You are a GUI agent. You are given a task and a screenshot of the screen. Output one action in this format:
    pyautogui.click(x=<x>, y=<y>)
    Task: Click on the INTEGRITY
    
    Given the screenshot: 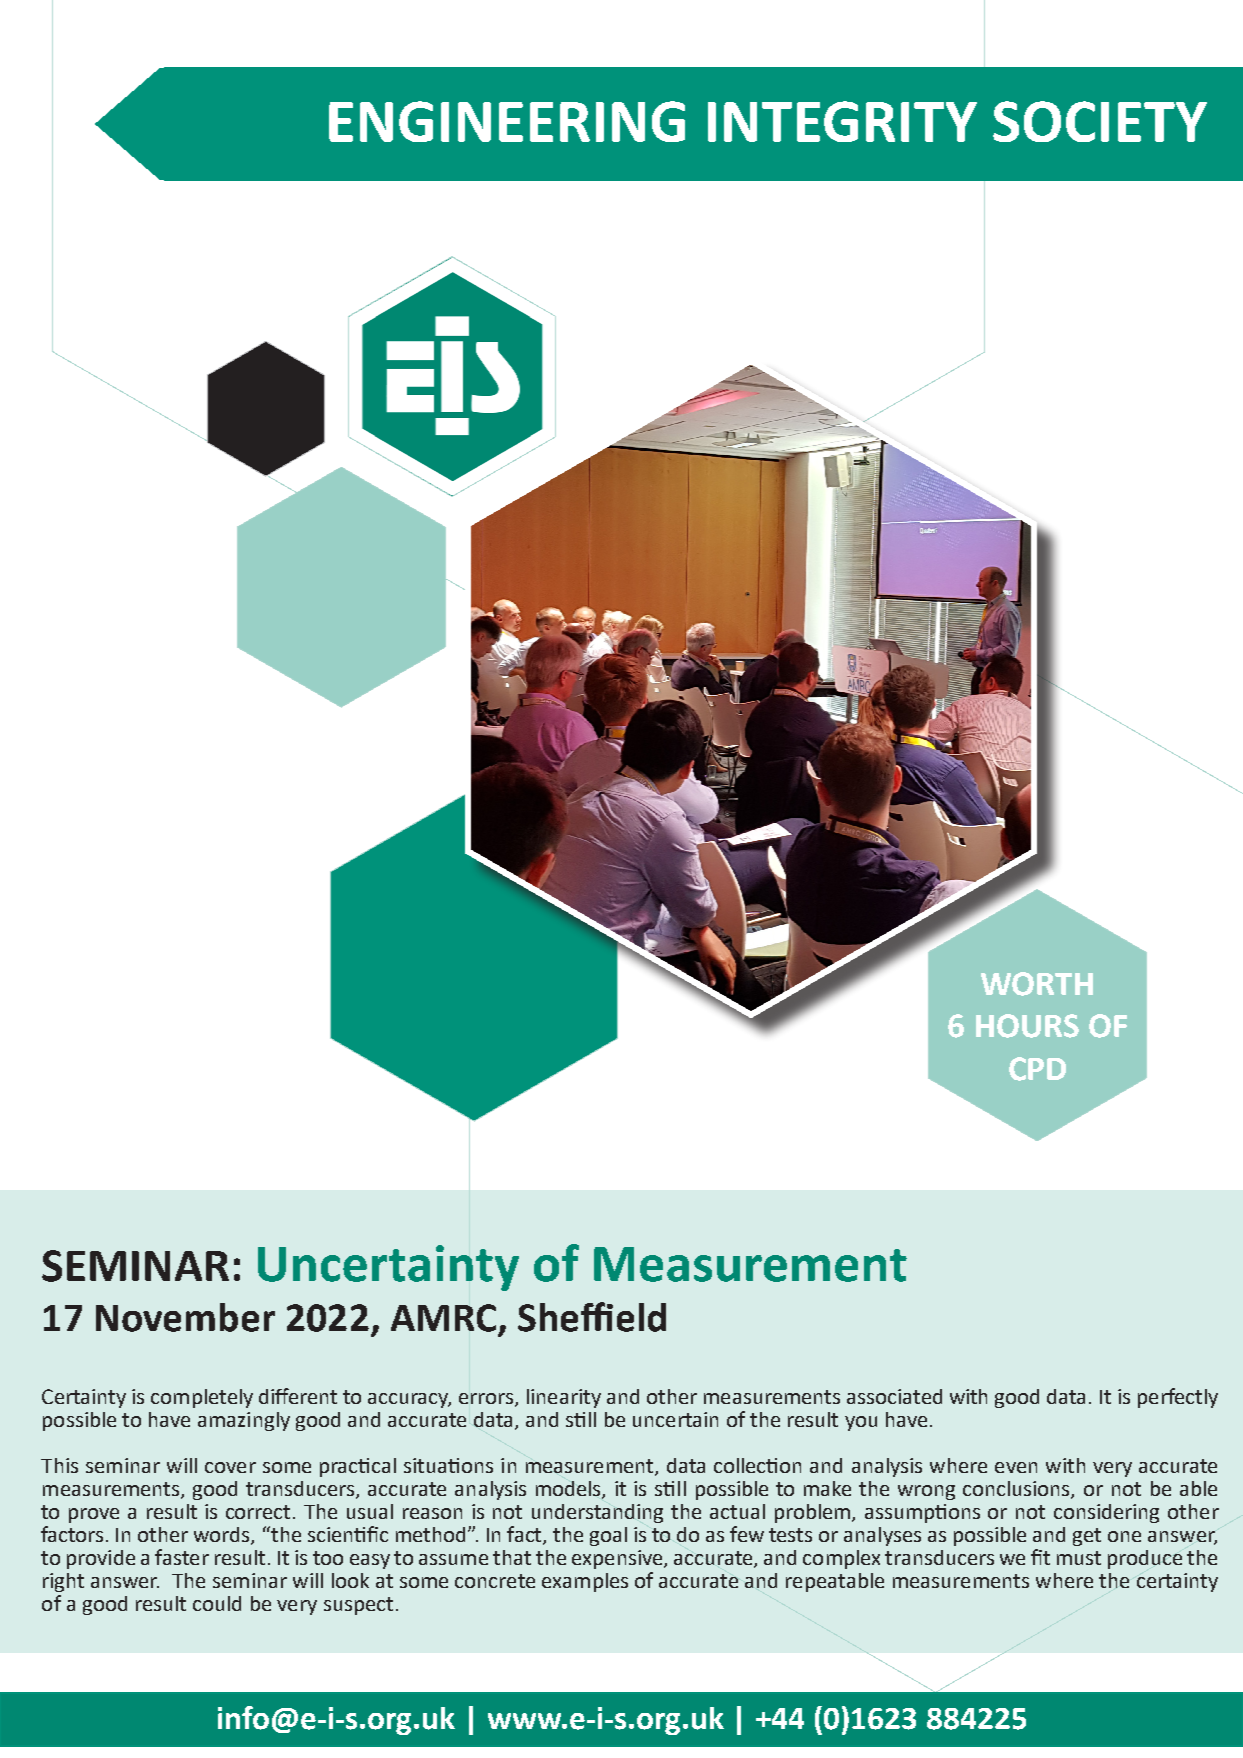 What is the action you would take?
    pyautogui.click(x=842, y=121)
